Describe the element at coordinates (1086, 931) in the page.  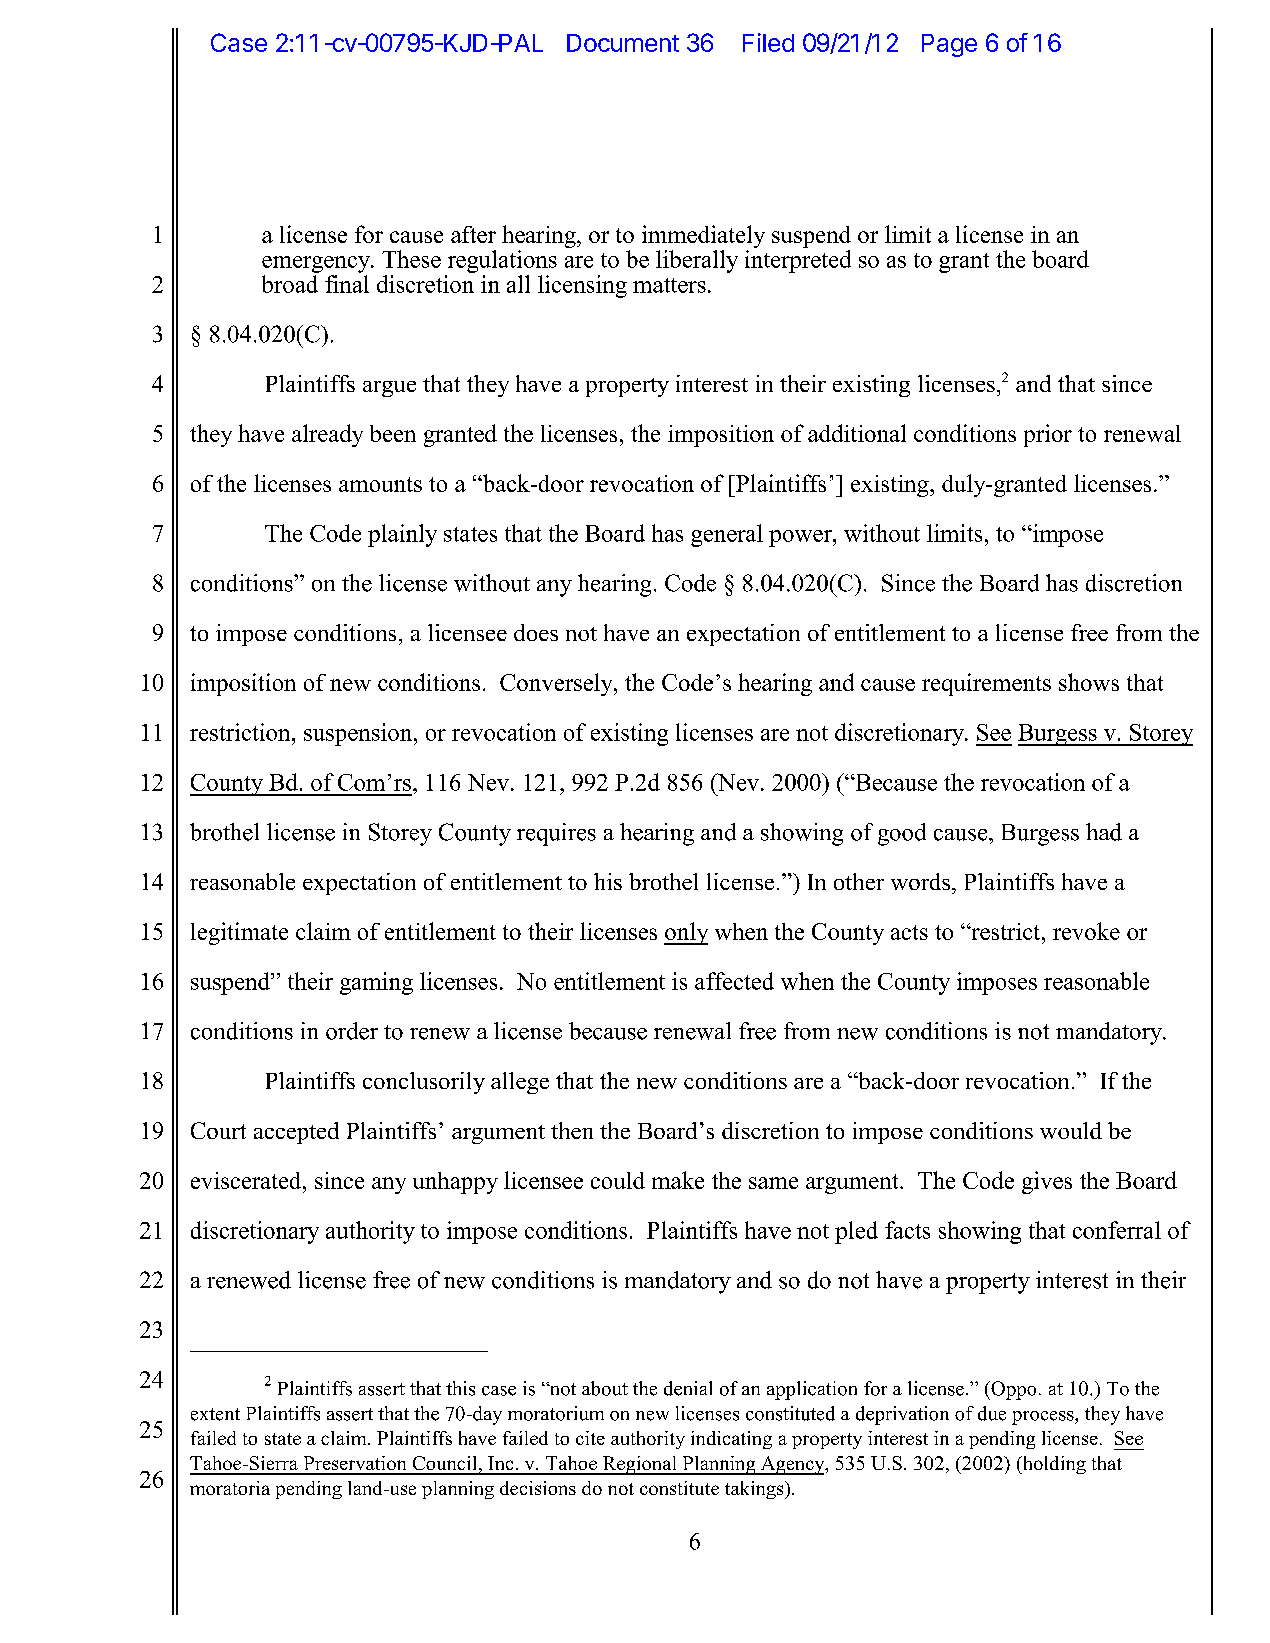
I see `revoke` at that location.
